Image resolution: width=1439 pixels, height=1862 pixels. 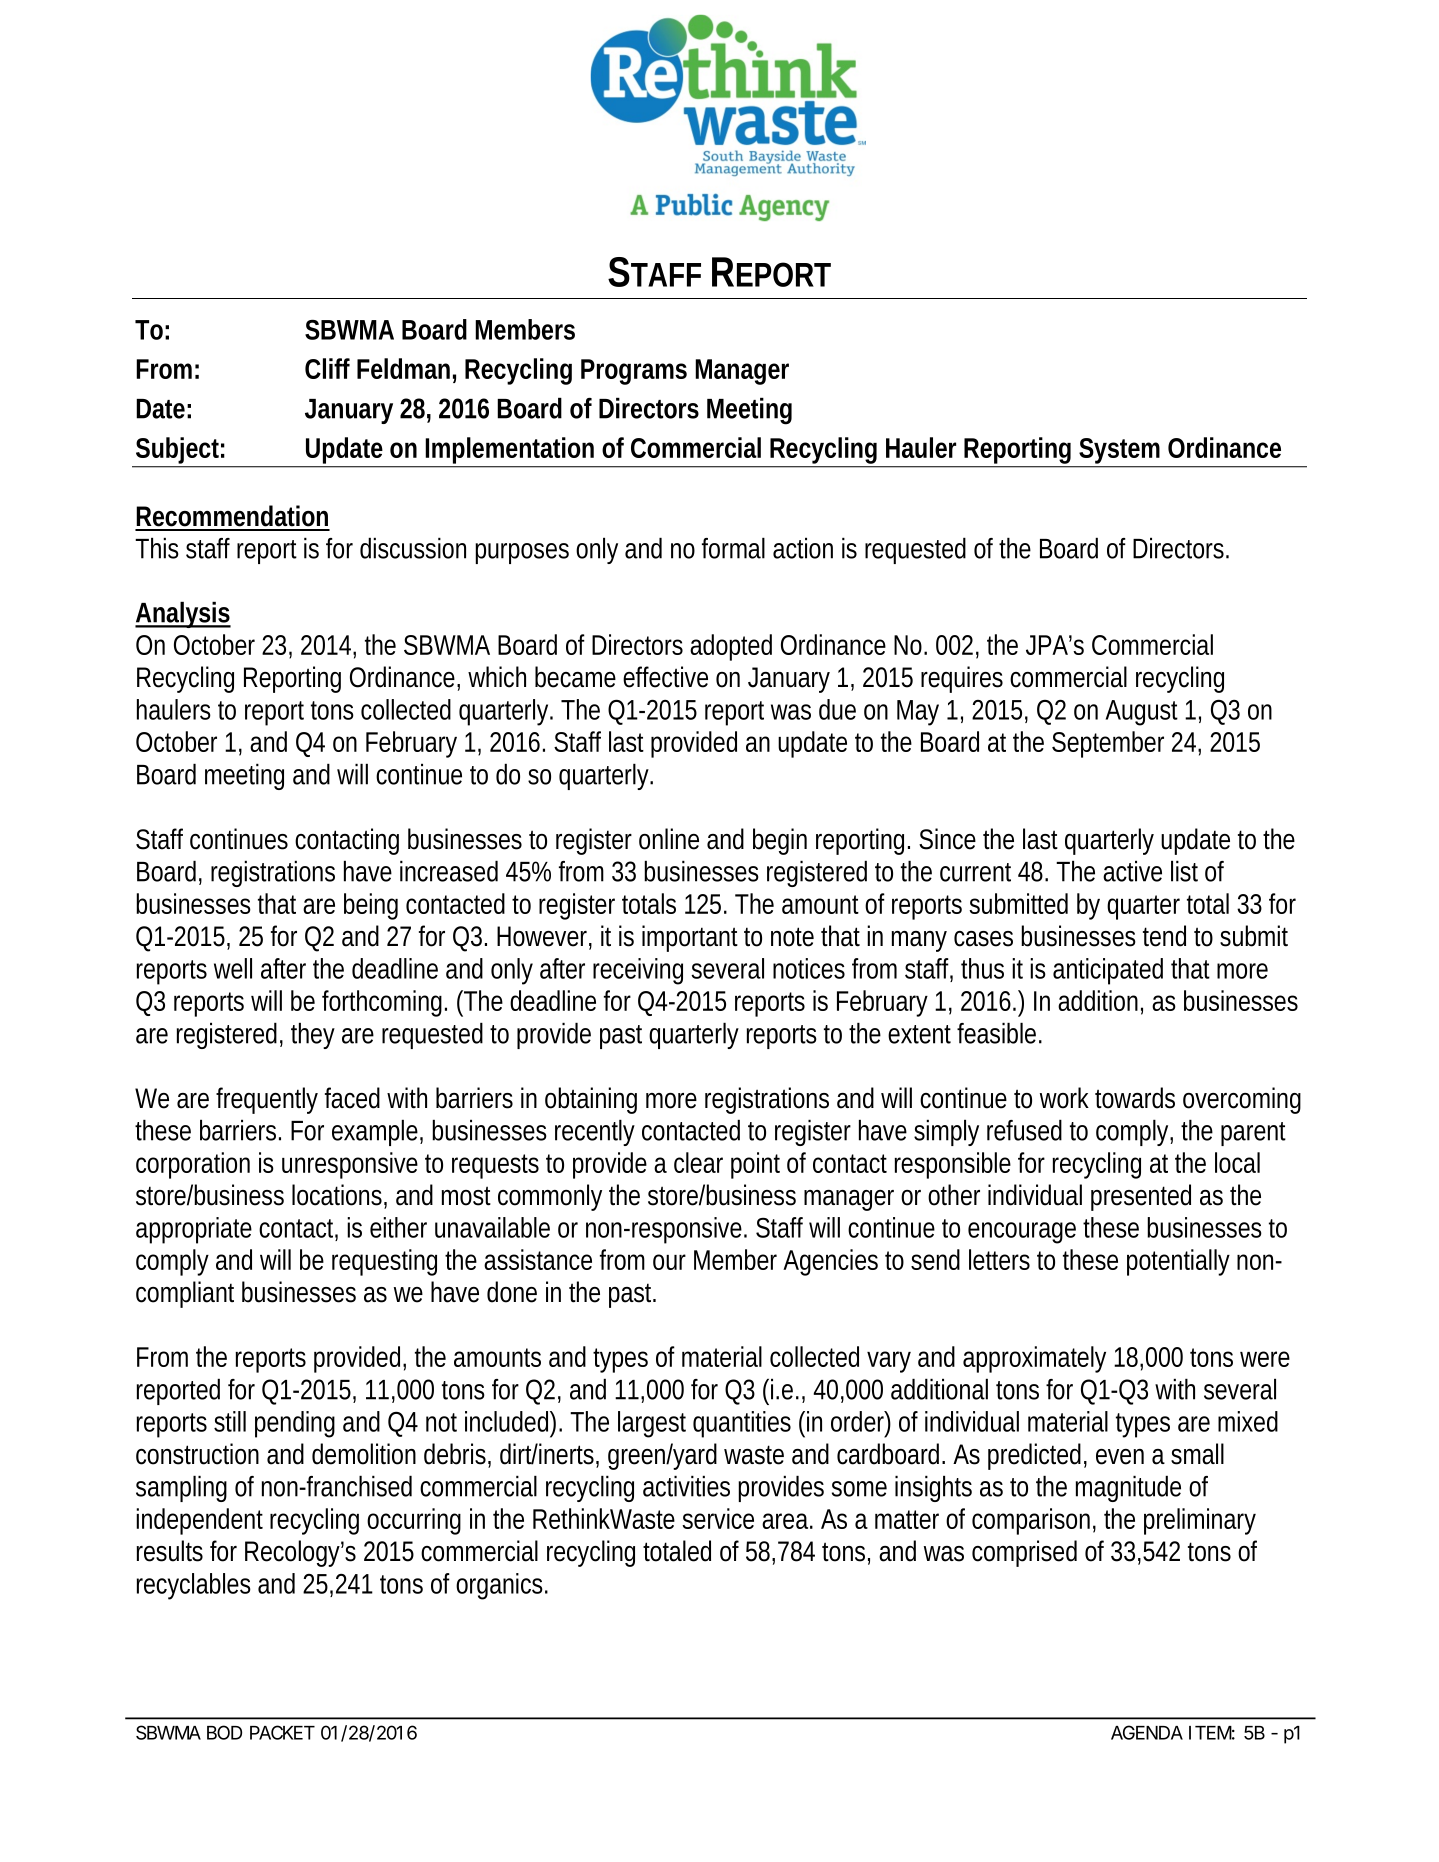 What do you see at coordinates (1135, 1098) in the screenshot?
I see `towards` at bounding box center [1135, 1098].
